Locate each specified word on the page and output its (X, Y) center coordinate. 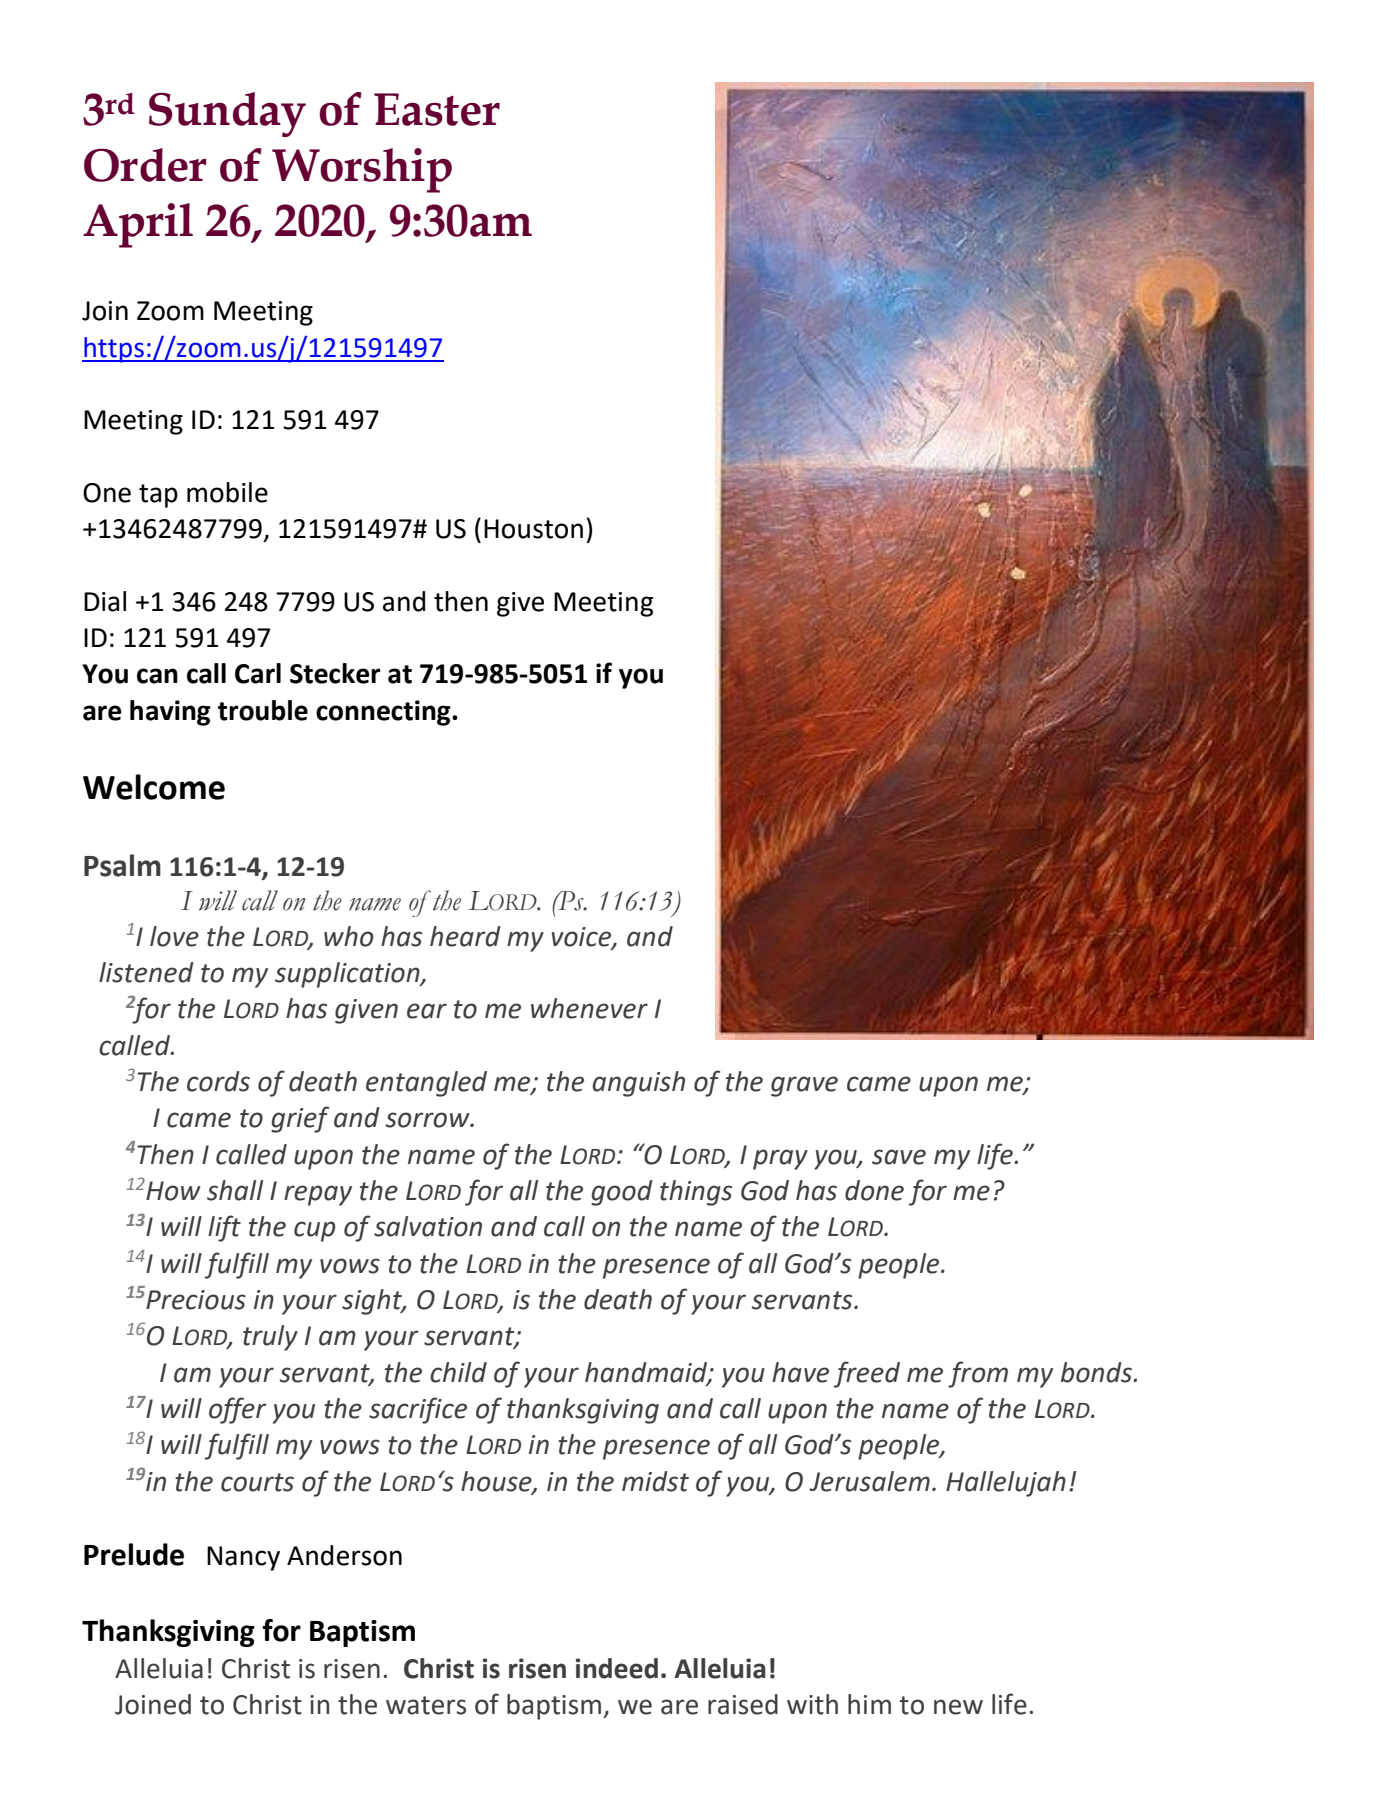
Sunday (227, 114)
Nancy (243, 1558)
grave (804, 1086)
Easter (437, 109)
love (174, 936)
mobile (227, 492)
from (978, 1374)
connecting (384, 713)
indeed (617, 1668)
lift (224, 1228)
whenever (589, 1008)
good (622, 1193)
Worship (362, 170)
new (958, 1707)
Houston (533, 529)
